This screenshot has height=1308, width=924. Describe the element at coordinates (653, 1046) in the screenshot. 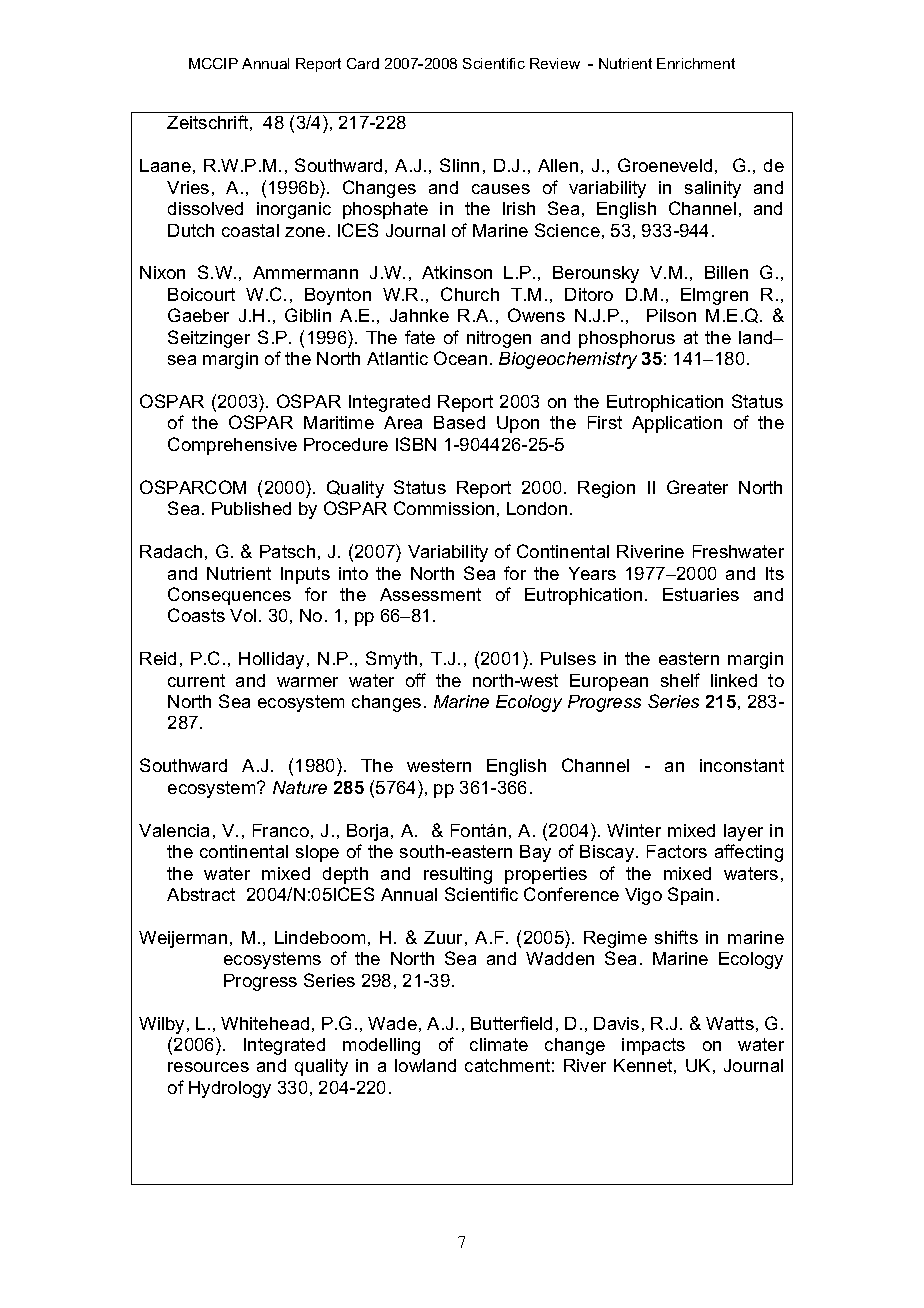

I see `impacts` at that location.
